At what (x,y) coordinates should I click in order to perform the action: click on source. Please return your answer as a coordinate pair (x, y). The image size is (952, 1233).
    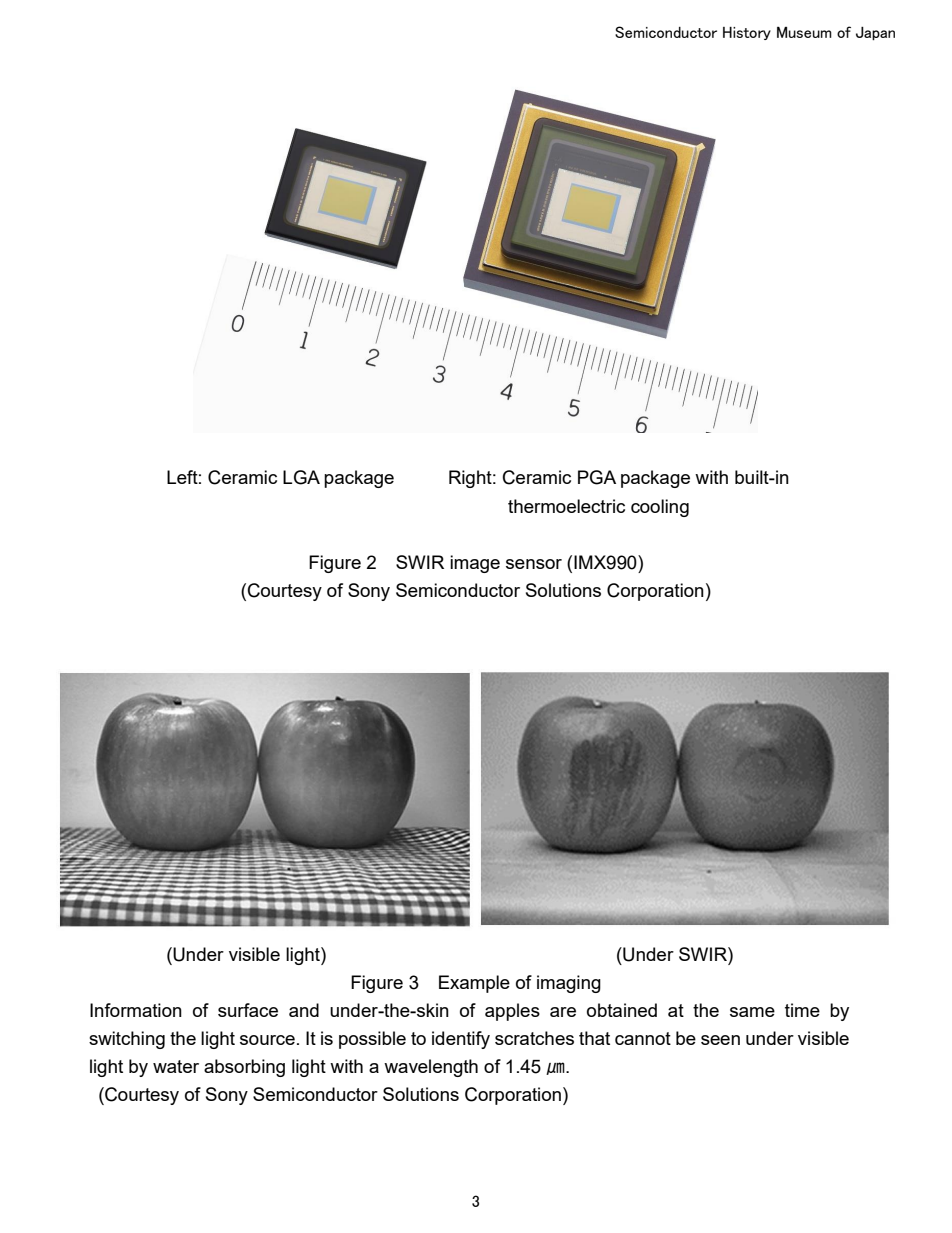
    Looking at the image, I should click on (267, 1040).
